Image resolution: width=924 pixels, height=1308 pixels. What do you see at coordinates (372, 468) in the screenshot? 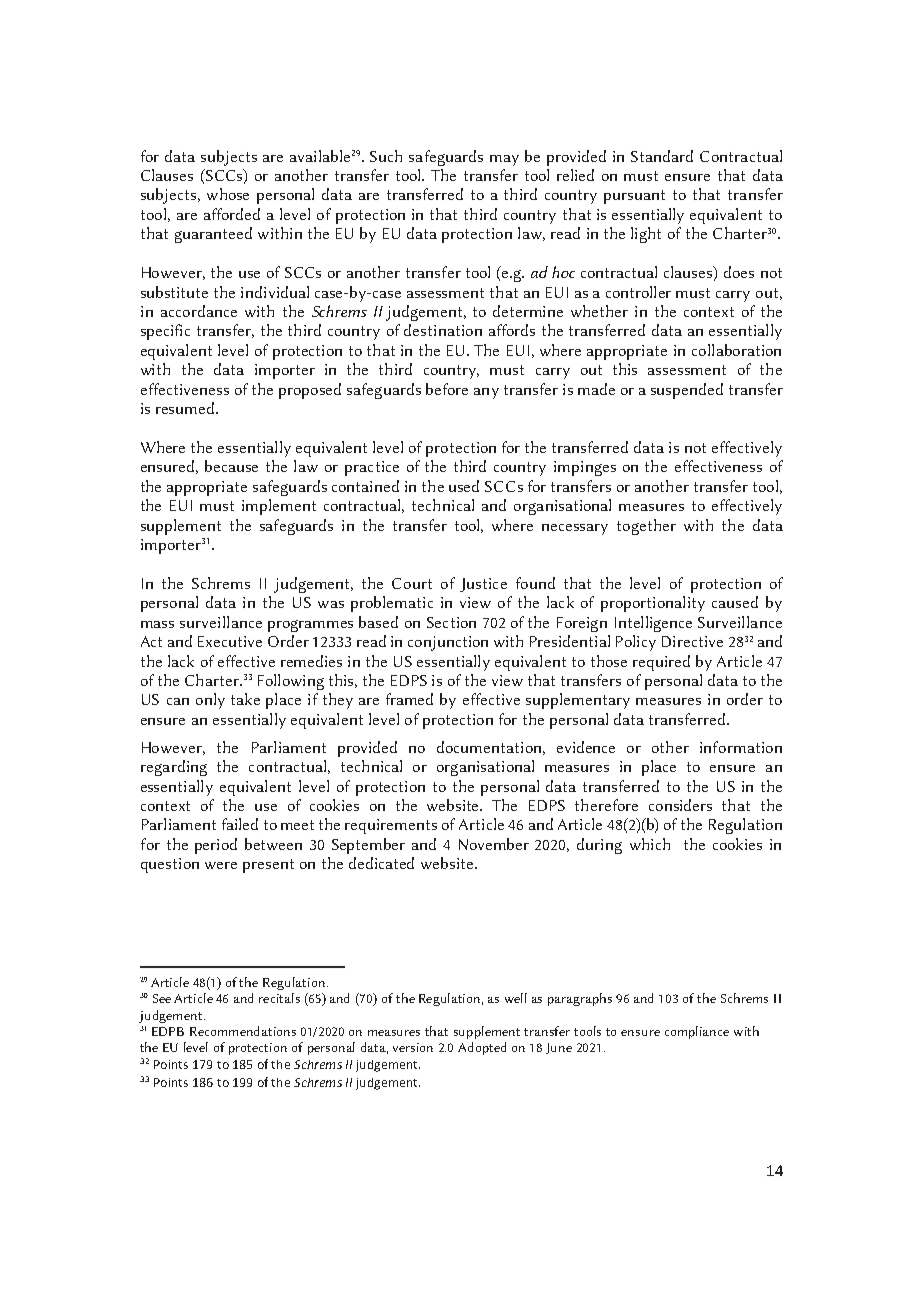
I see `practice` at bounding box center [372, 468].
